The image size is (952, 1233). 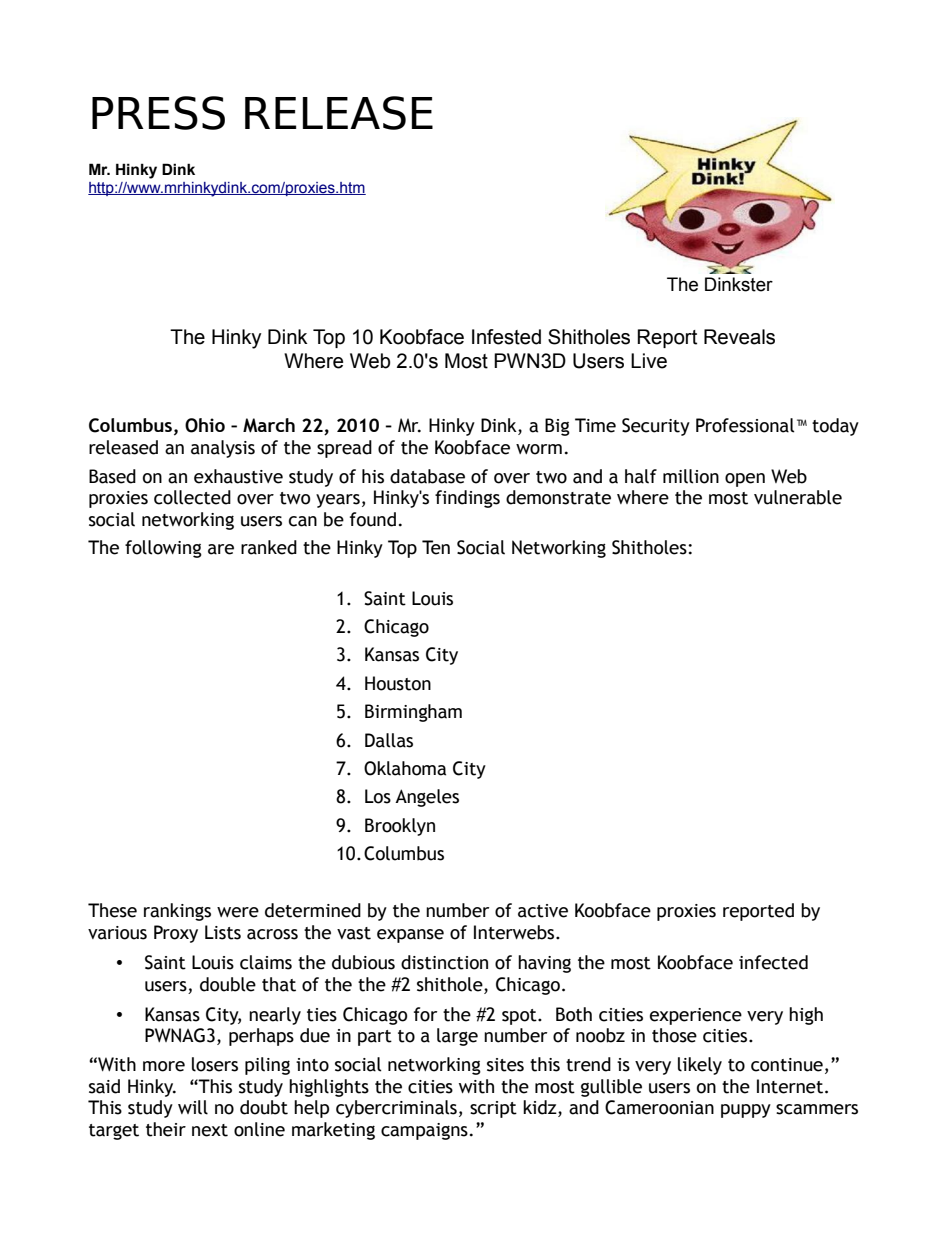 What do you see at coordinates (506, 337) in the document?
I see `Infested` at bounding box center [506, 337].
